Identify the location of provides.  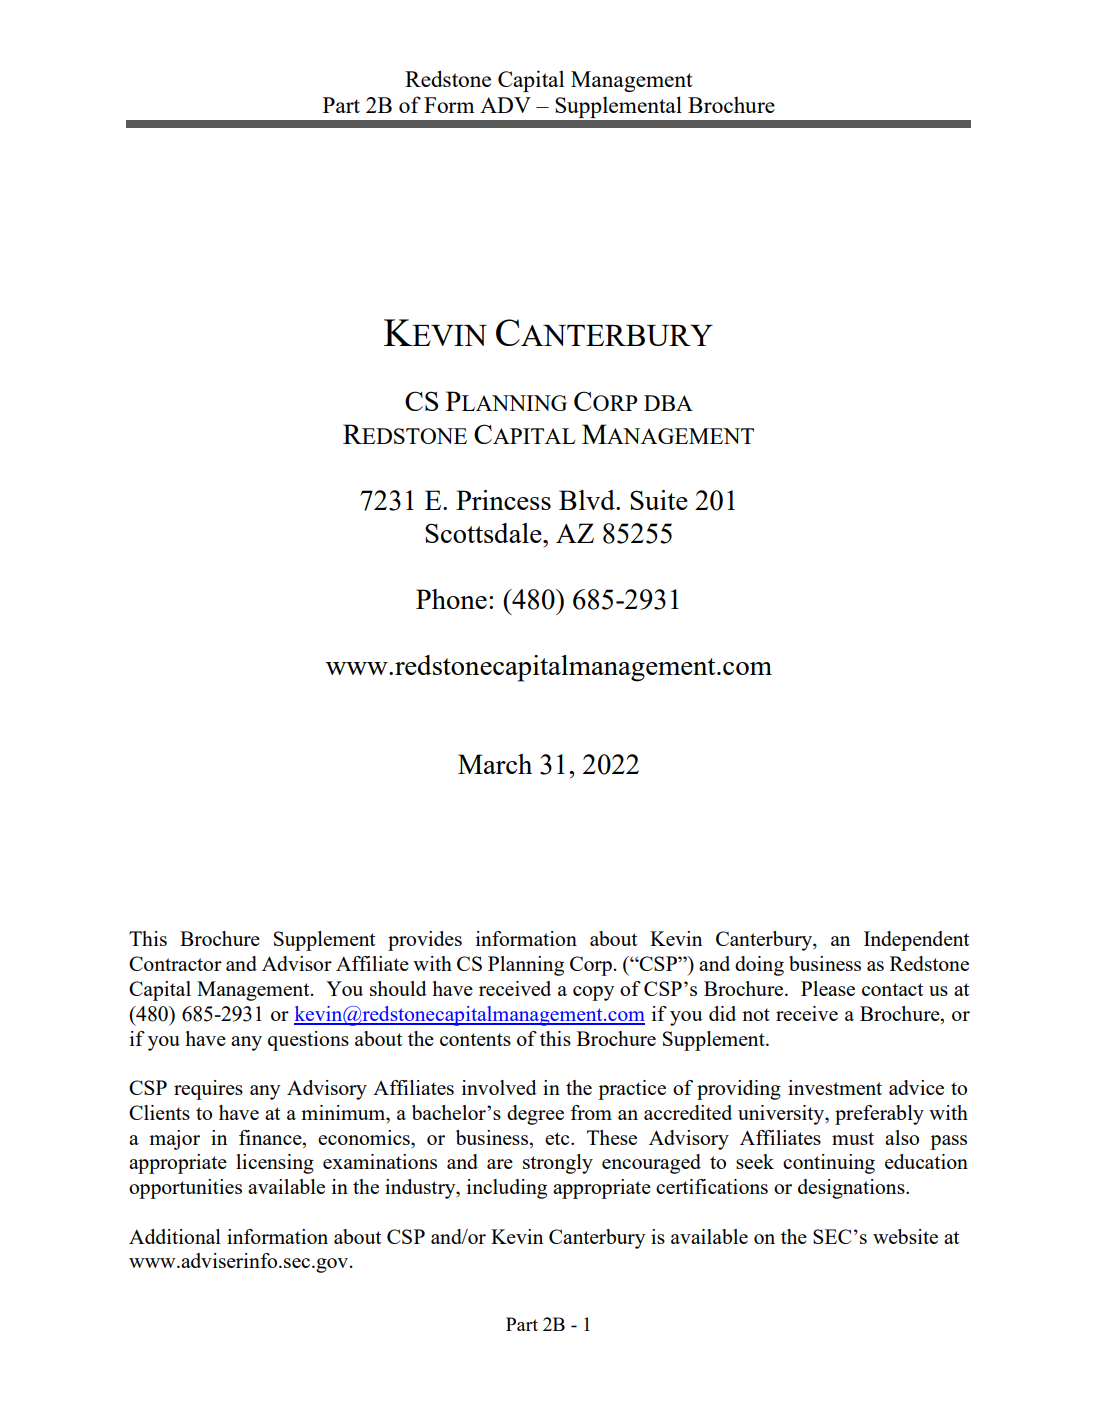
(425, 941).
